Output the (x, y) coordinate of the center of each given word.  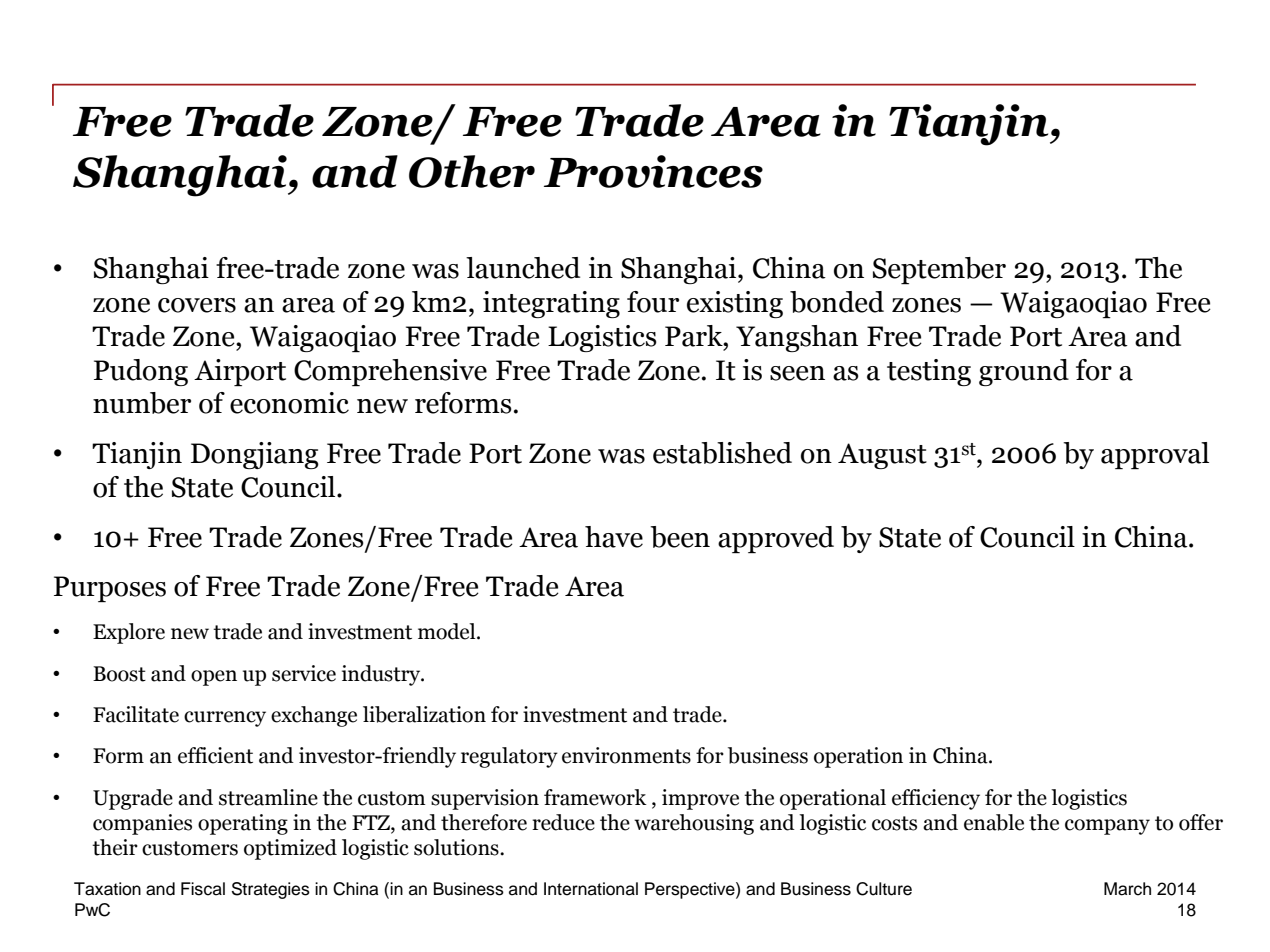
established (722, 453)
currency (225, 719)
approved (776, 539)
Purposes (110, 589)
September (939, 271)
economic (289, 403)
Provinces (653, 171)
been (680, 537)
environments (626, 755)
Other (472, 171)
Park (695, 336)
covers (197, 305)
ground (1024, 372)
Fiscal (203, 889)
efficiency (936, 799)
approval (1155, 455)
